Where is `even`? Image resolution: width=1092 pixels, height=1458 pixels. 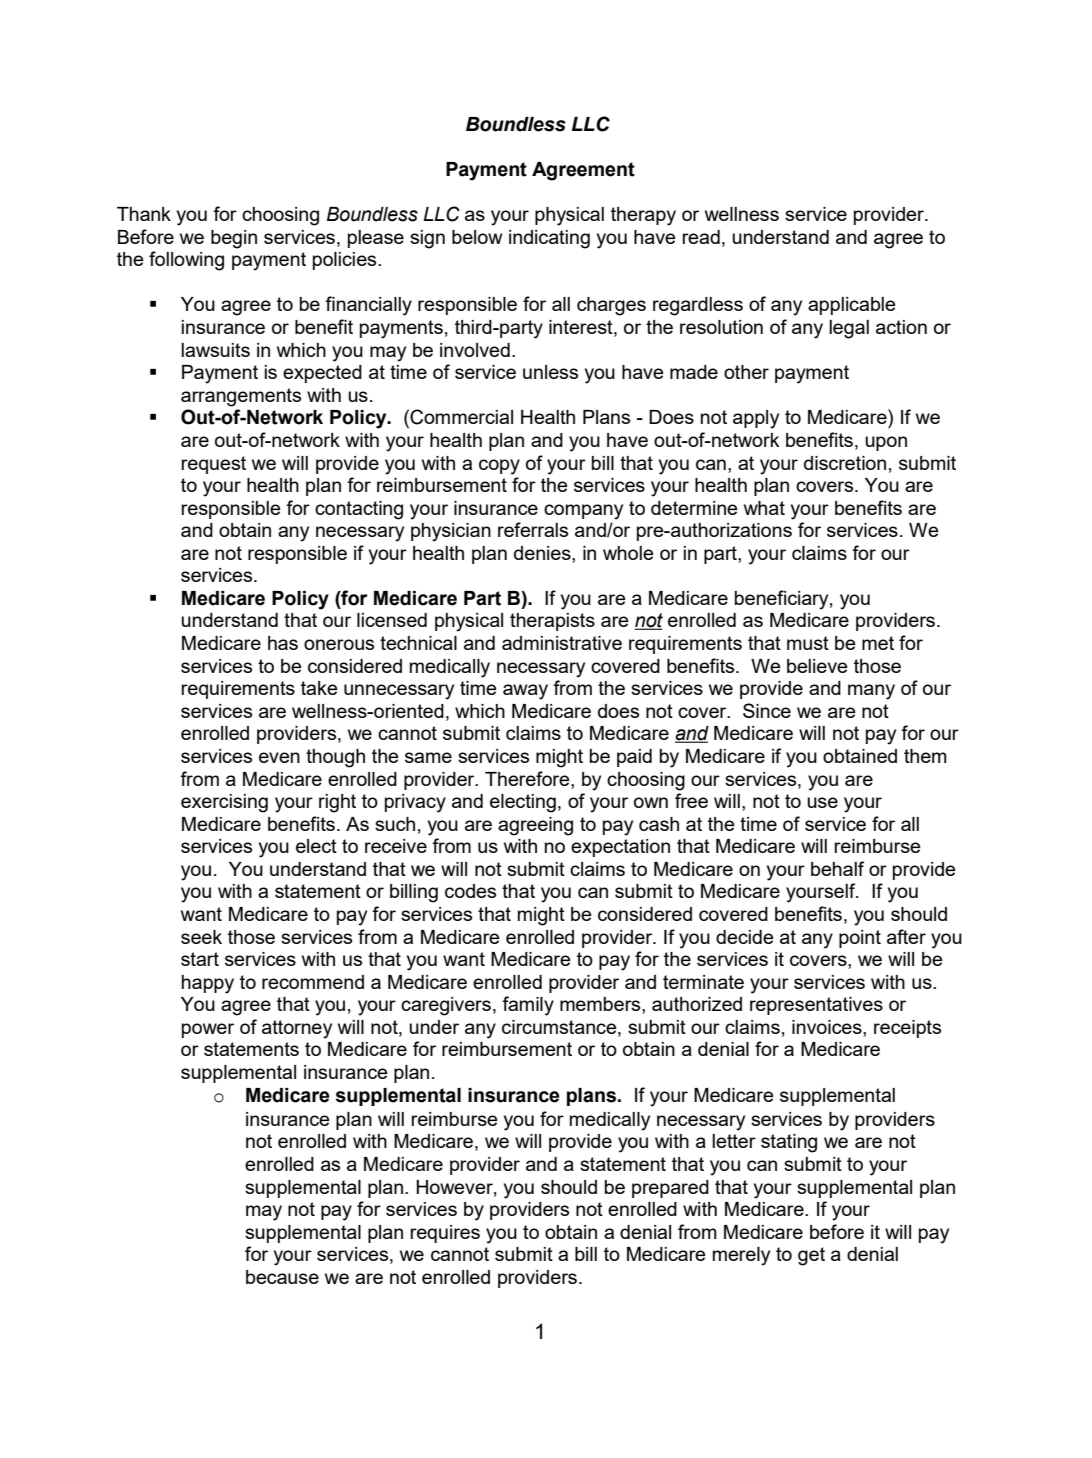
even is located at coordinates (279, 757).
